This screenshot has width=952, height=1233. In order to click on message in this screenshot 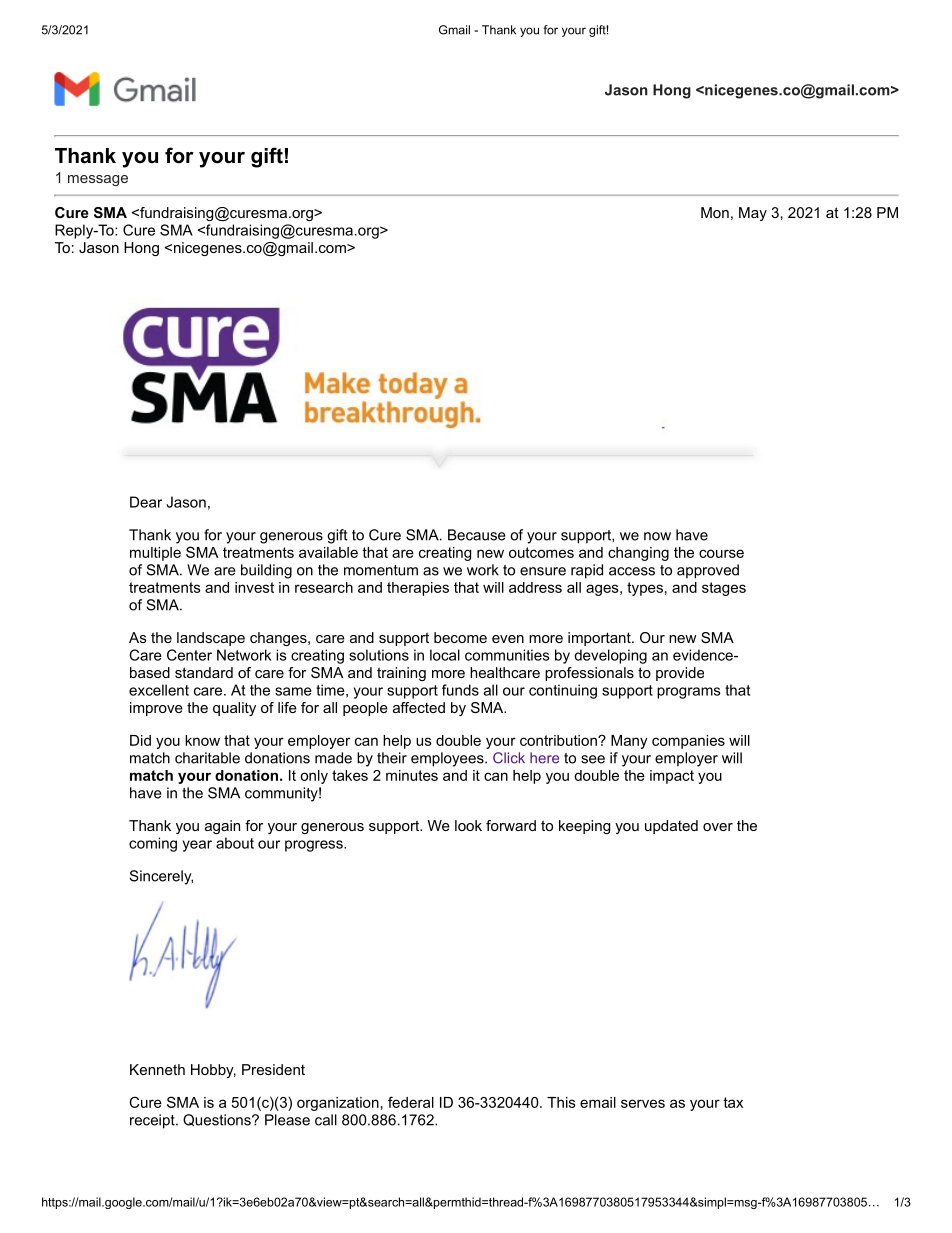, I will do `click(98, 180)`.
